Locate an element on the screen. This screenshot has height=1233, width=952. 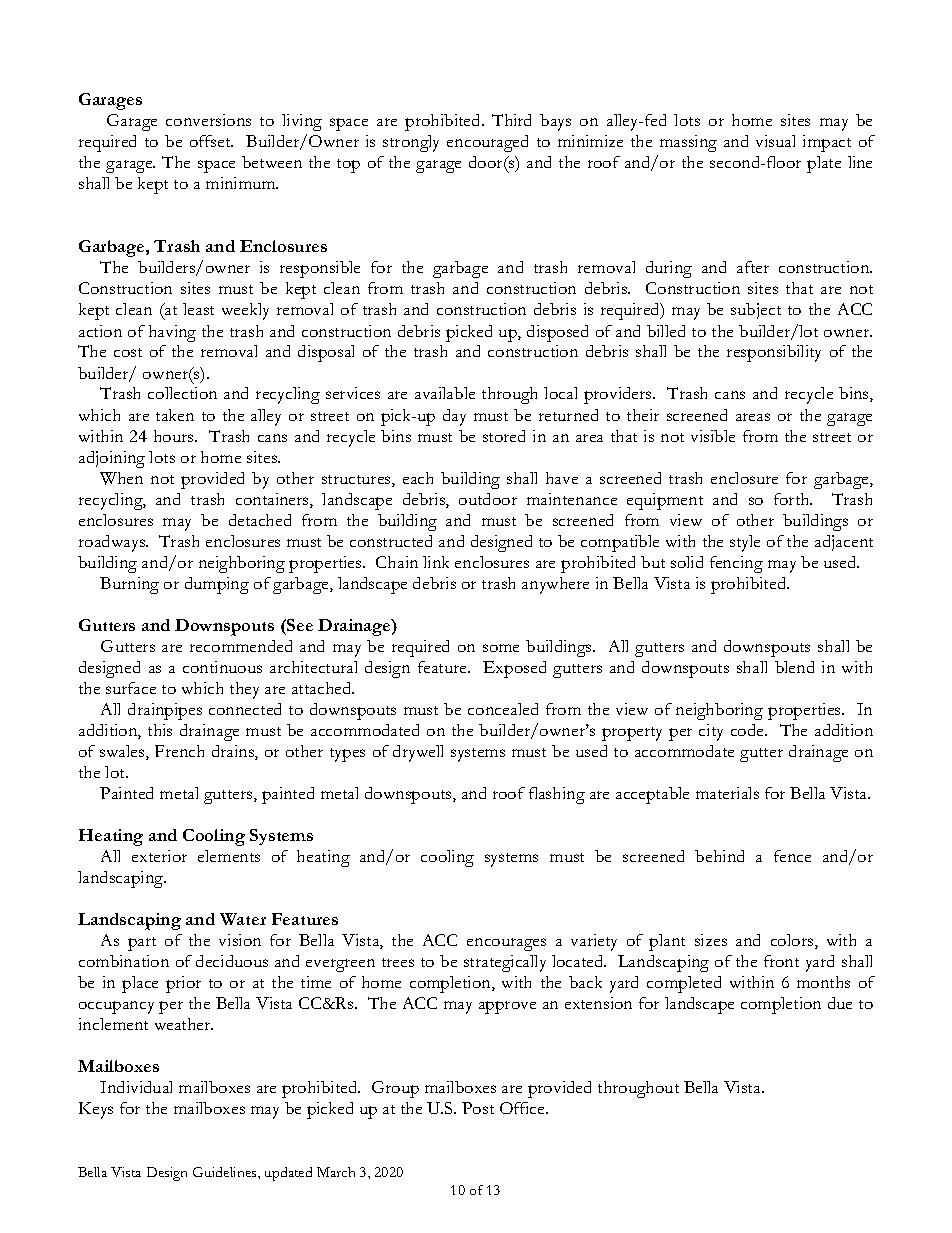
some is located at coordinates (501, 648).
